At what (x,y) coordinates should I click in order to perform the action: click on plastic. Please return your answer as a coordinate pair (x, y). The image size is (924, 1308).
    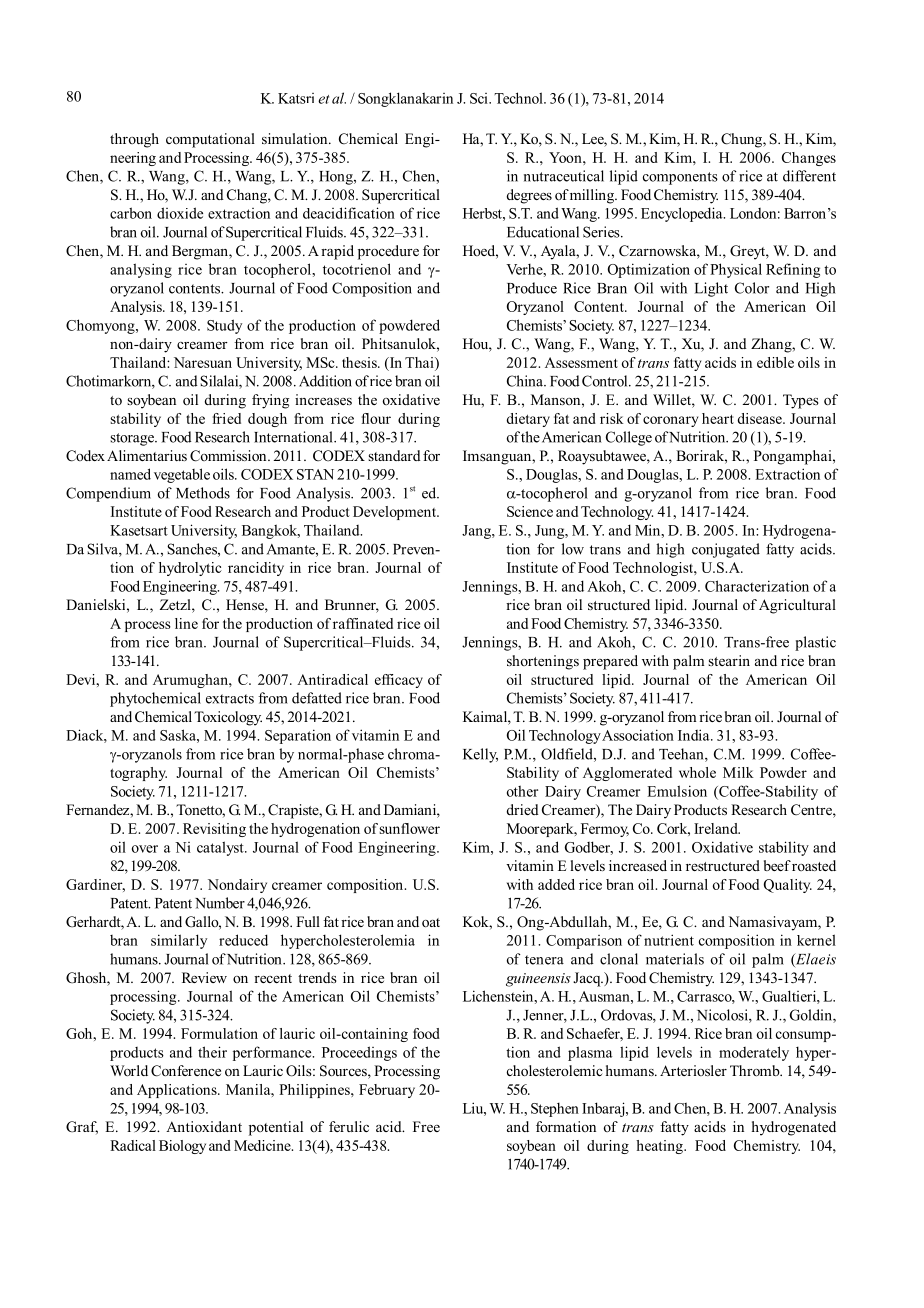
    Looking at the image, I should click on (815, 643).
